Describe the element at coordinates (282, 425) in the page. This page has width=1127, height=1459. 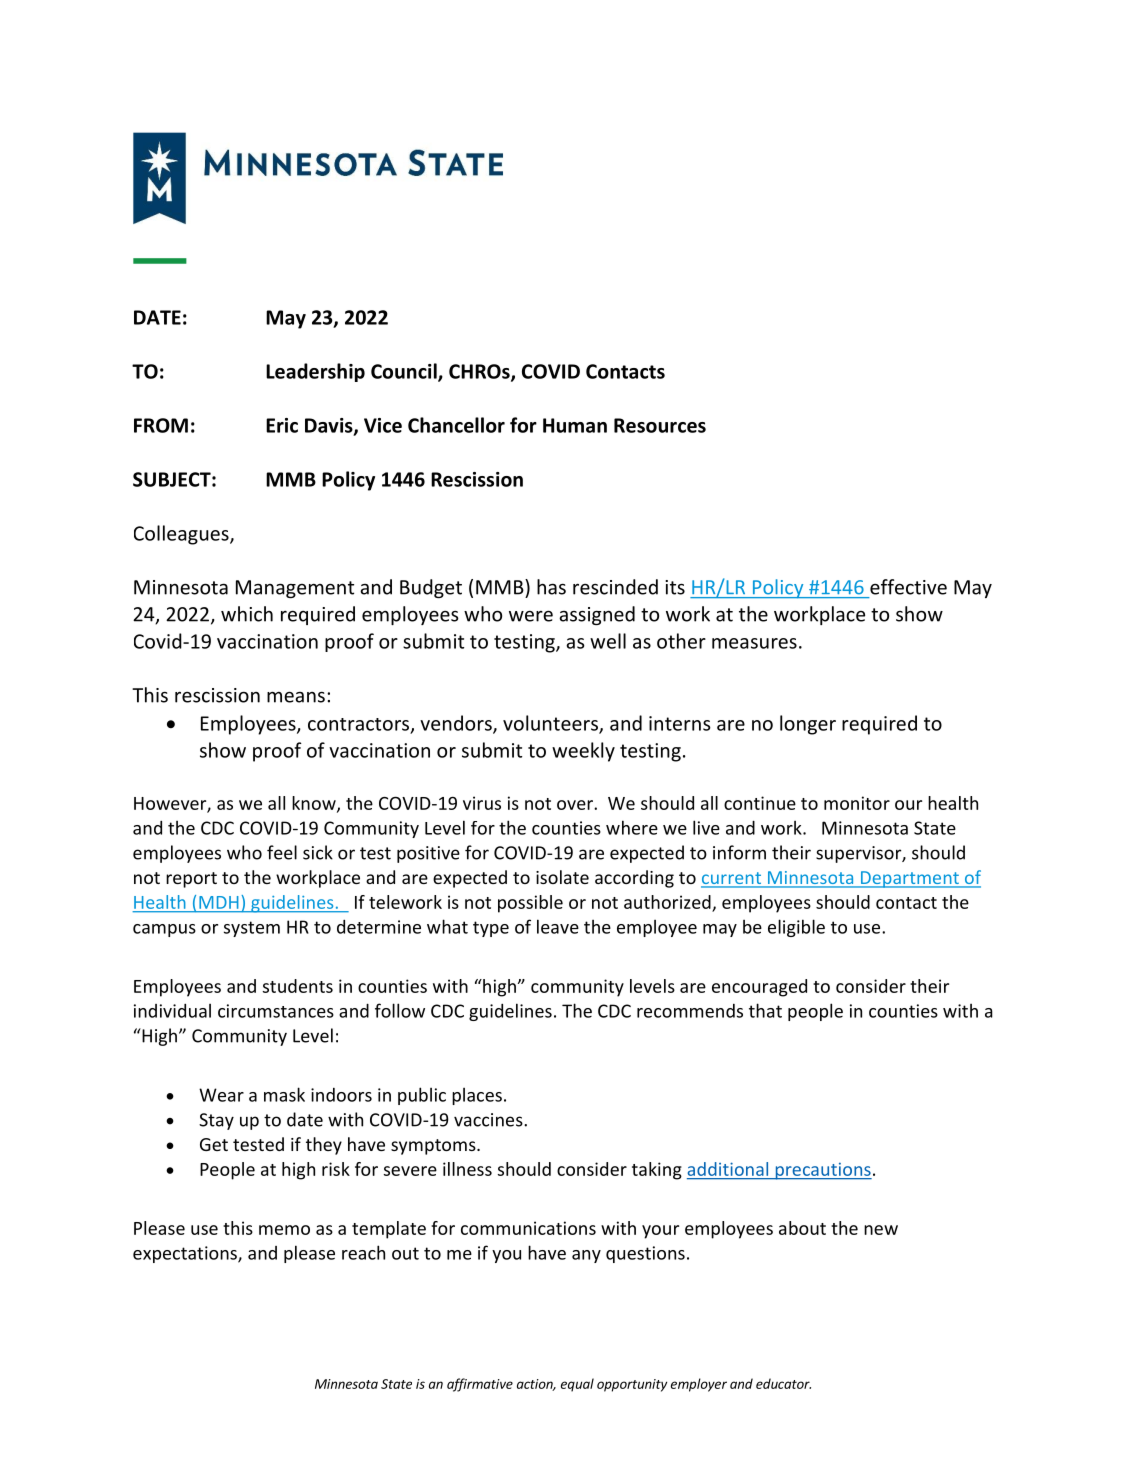
I see `Eric` at that location.
